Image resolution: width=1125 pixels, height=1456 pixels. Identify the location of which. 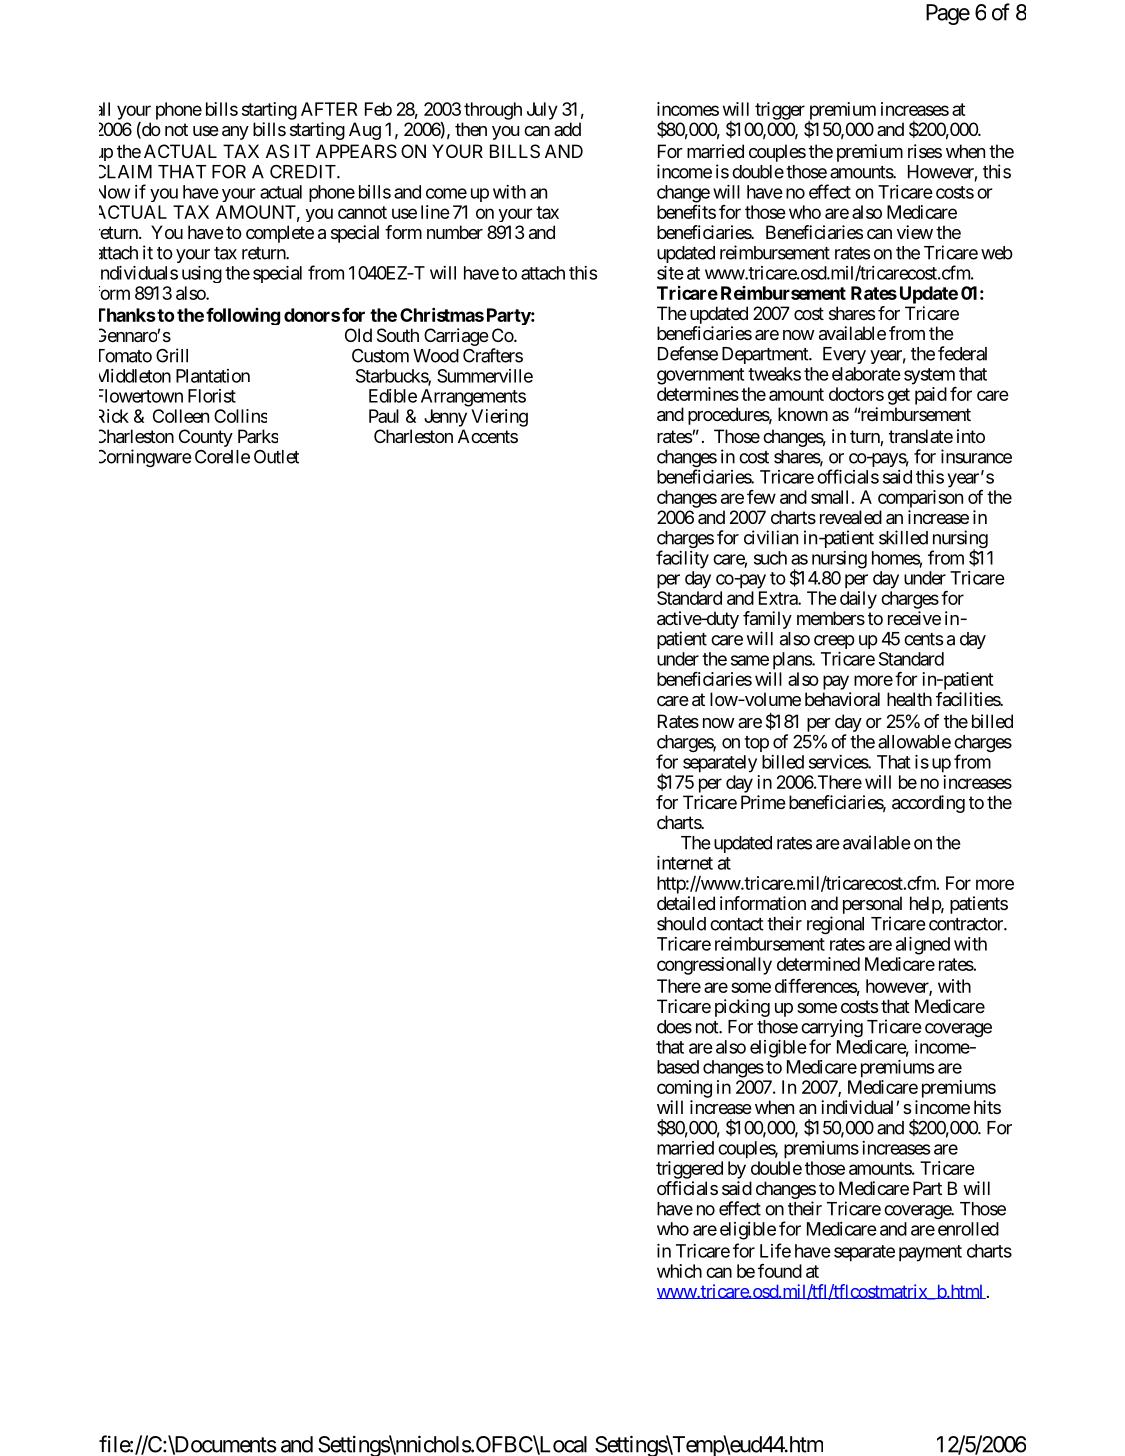
(679, 1271).
